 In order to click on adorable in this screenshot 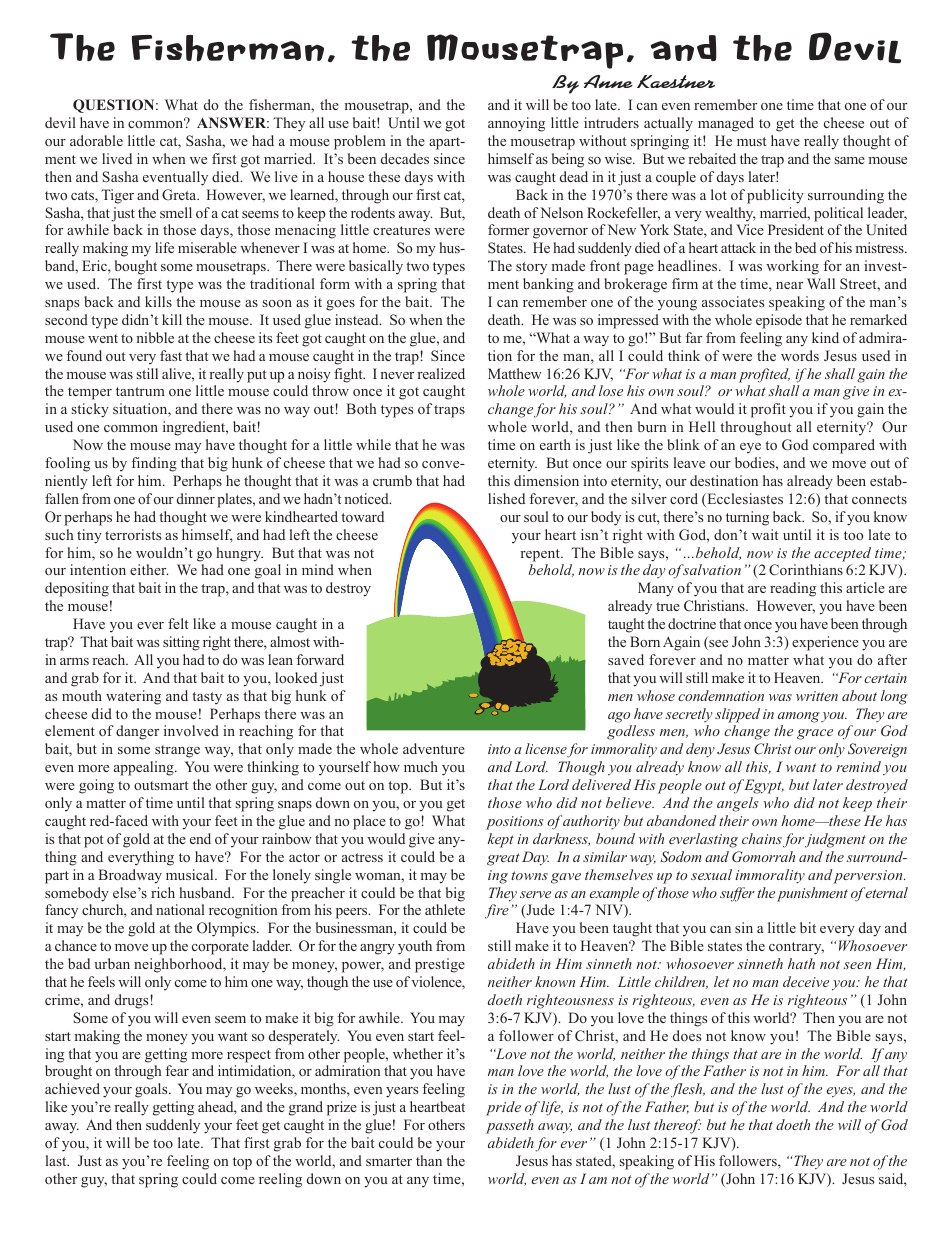, I will do `click(96, 140)`.
